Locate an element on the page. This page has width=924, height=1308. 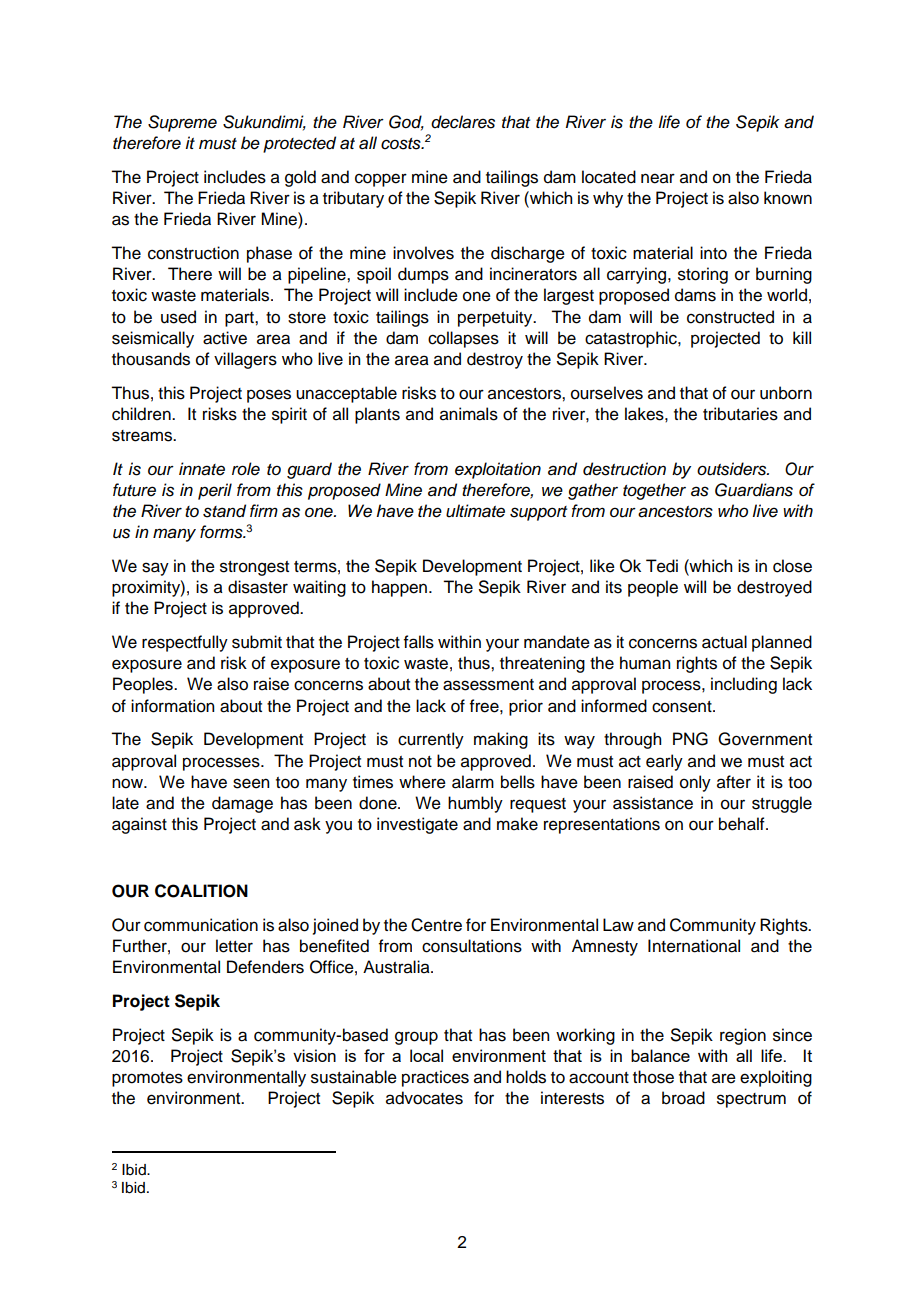
near is located at coordinates (658, 178).
